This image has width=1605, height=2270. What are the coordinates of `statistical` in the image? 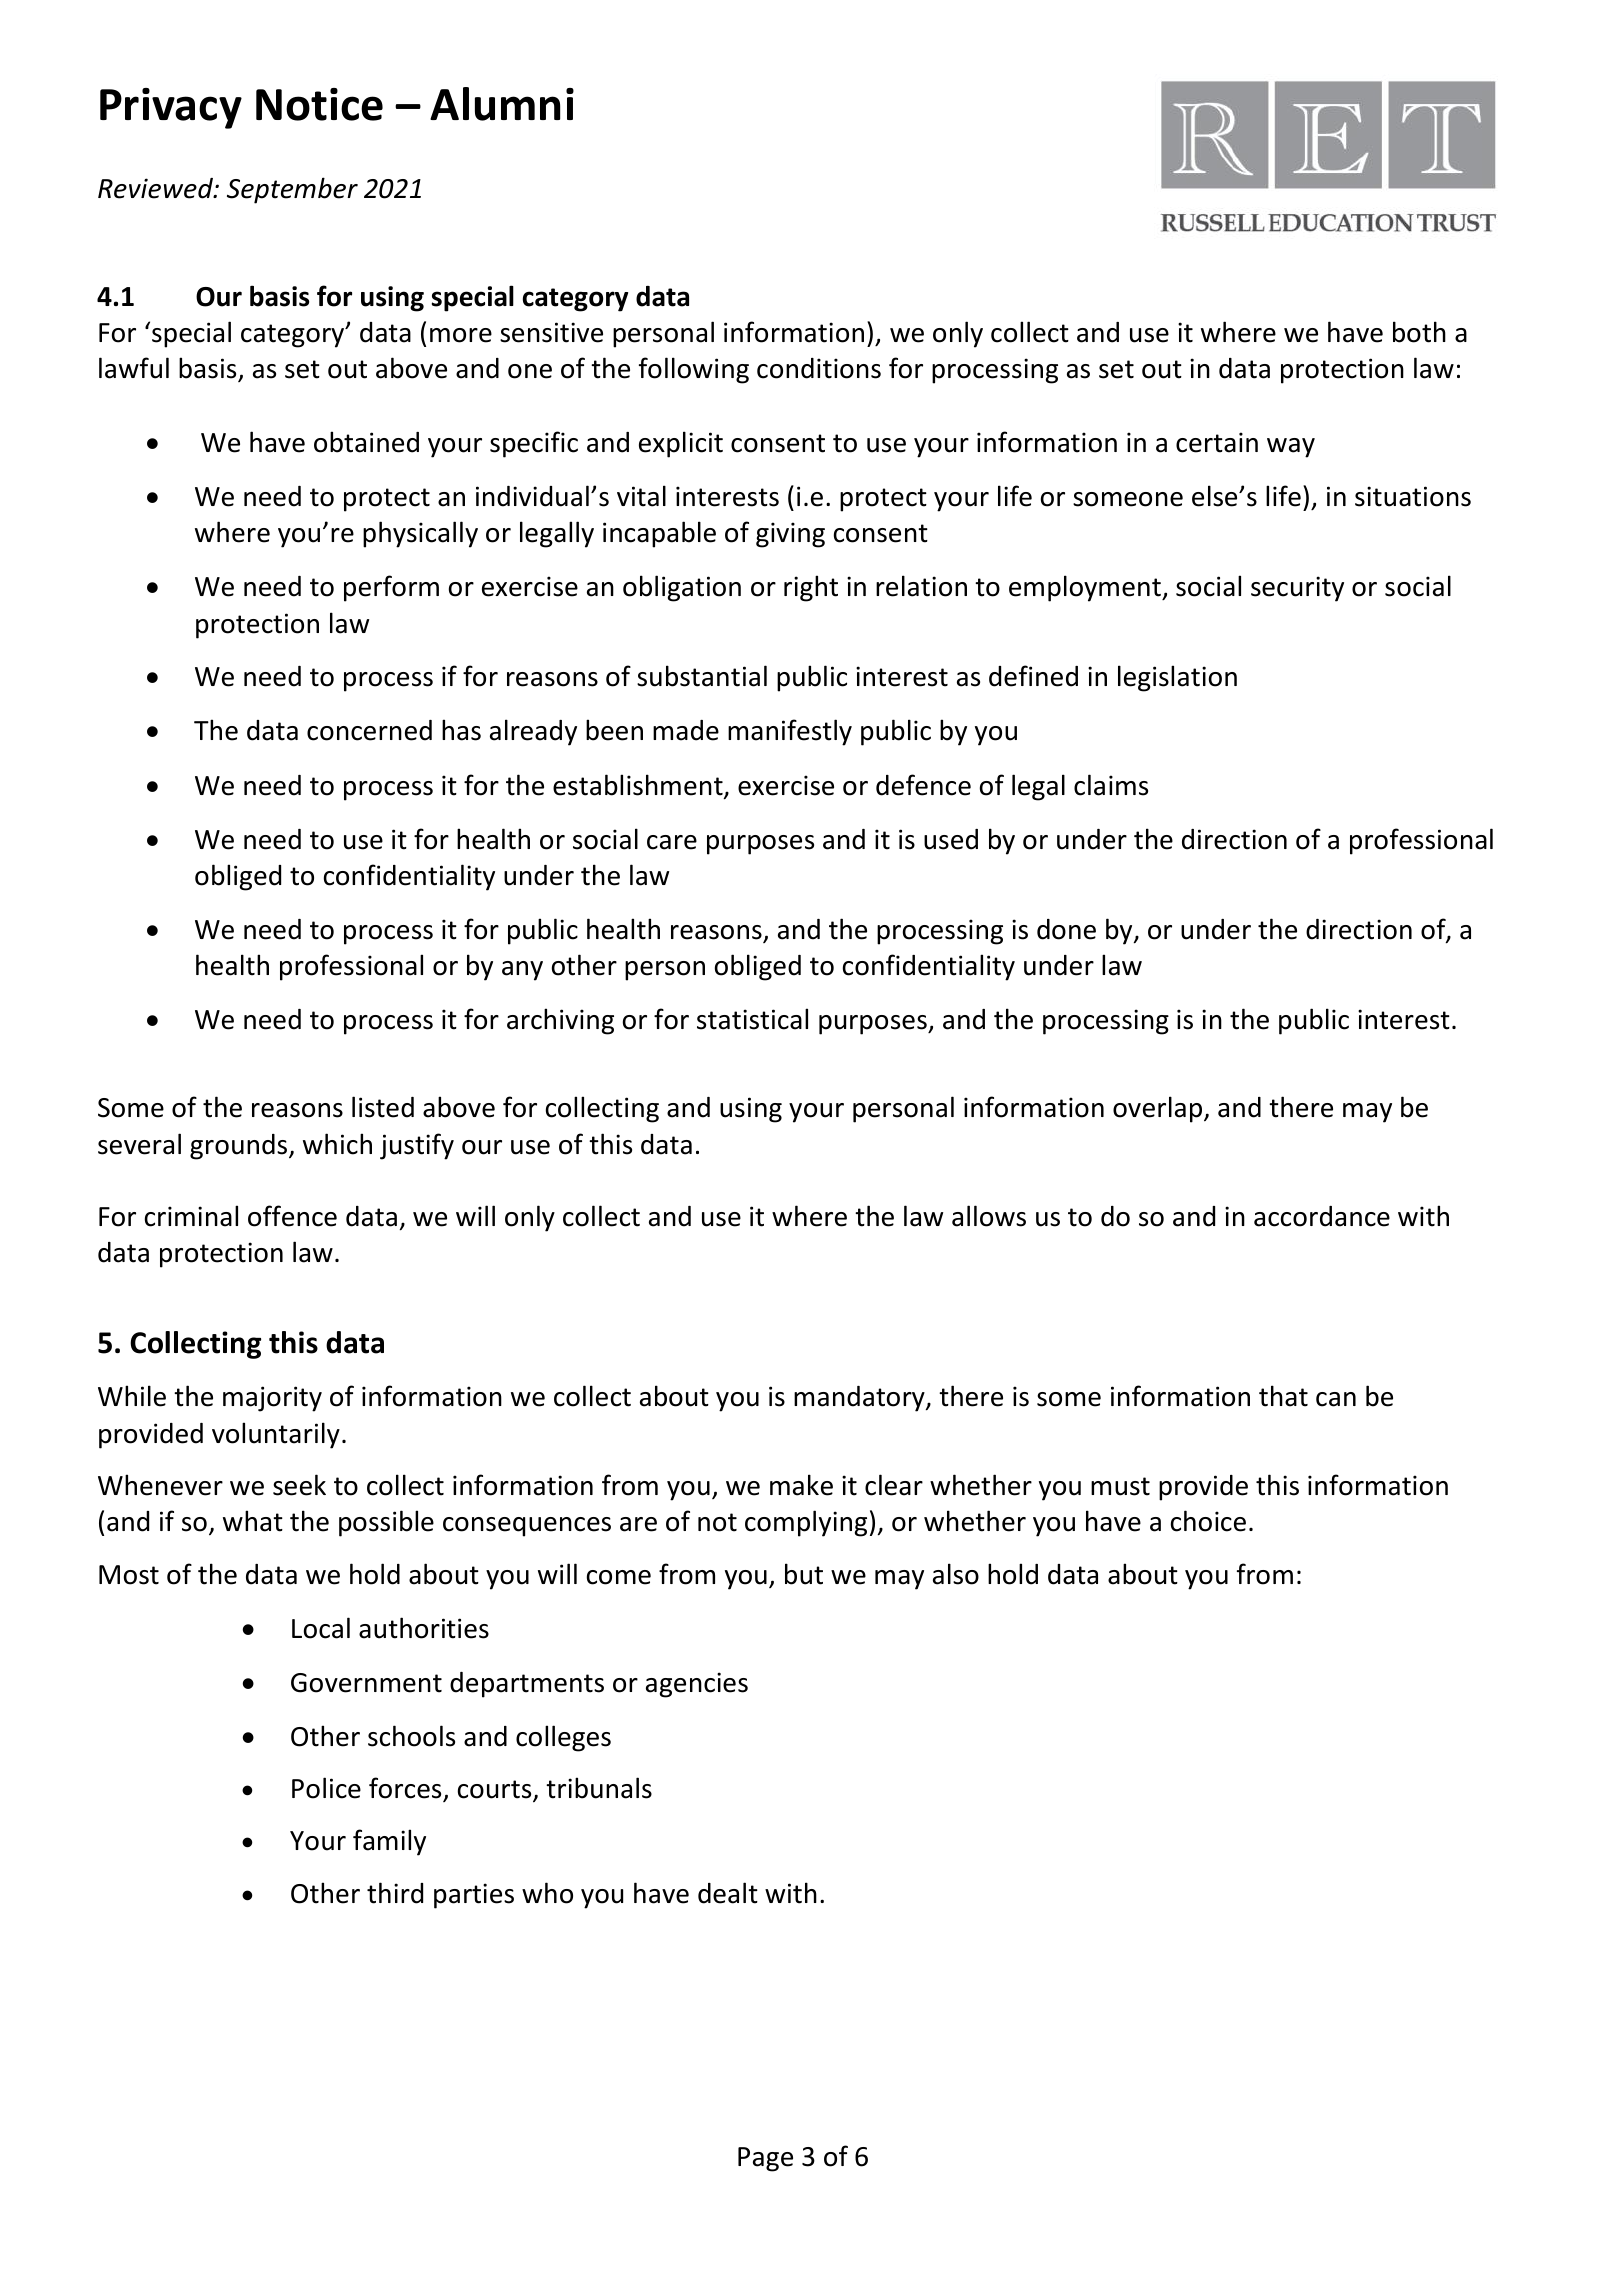 It's located at (752, 1019).
